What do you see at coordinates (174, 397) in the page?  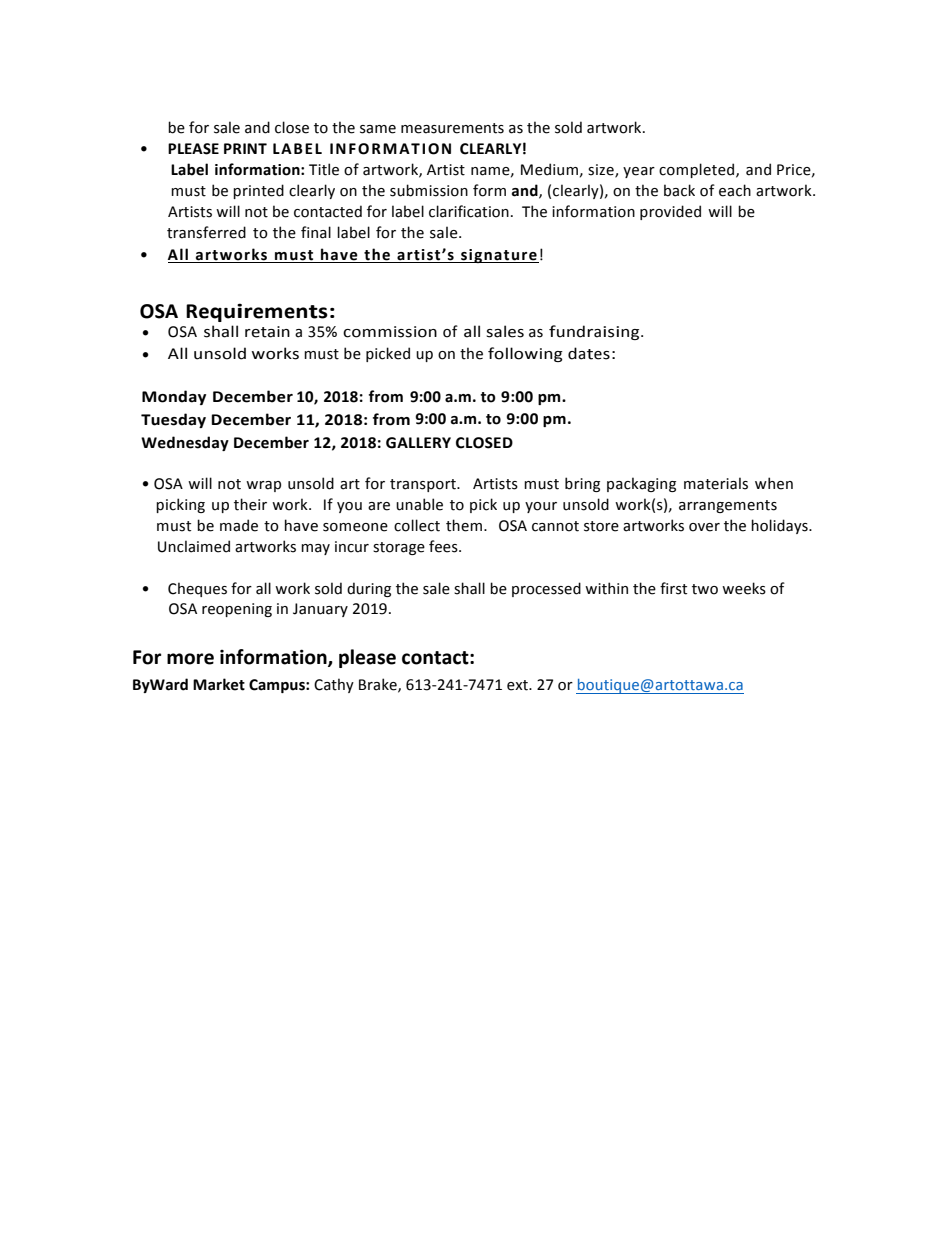 I see `Monday` at bounding box center [174, 397].
